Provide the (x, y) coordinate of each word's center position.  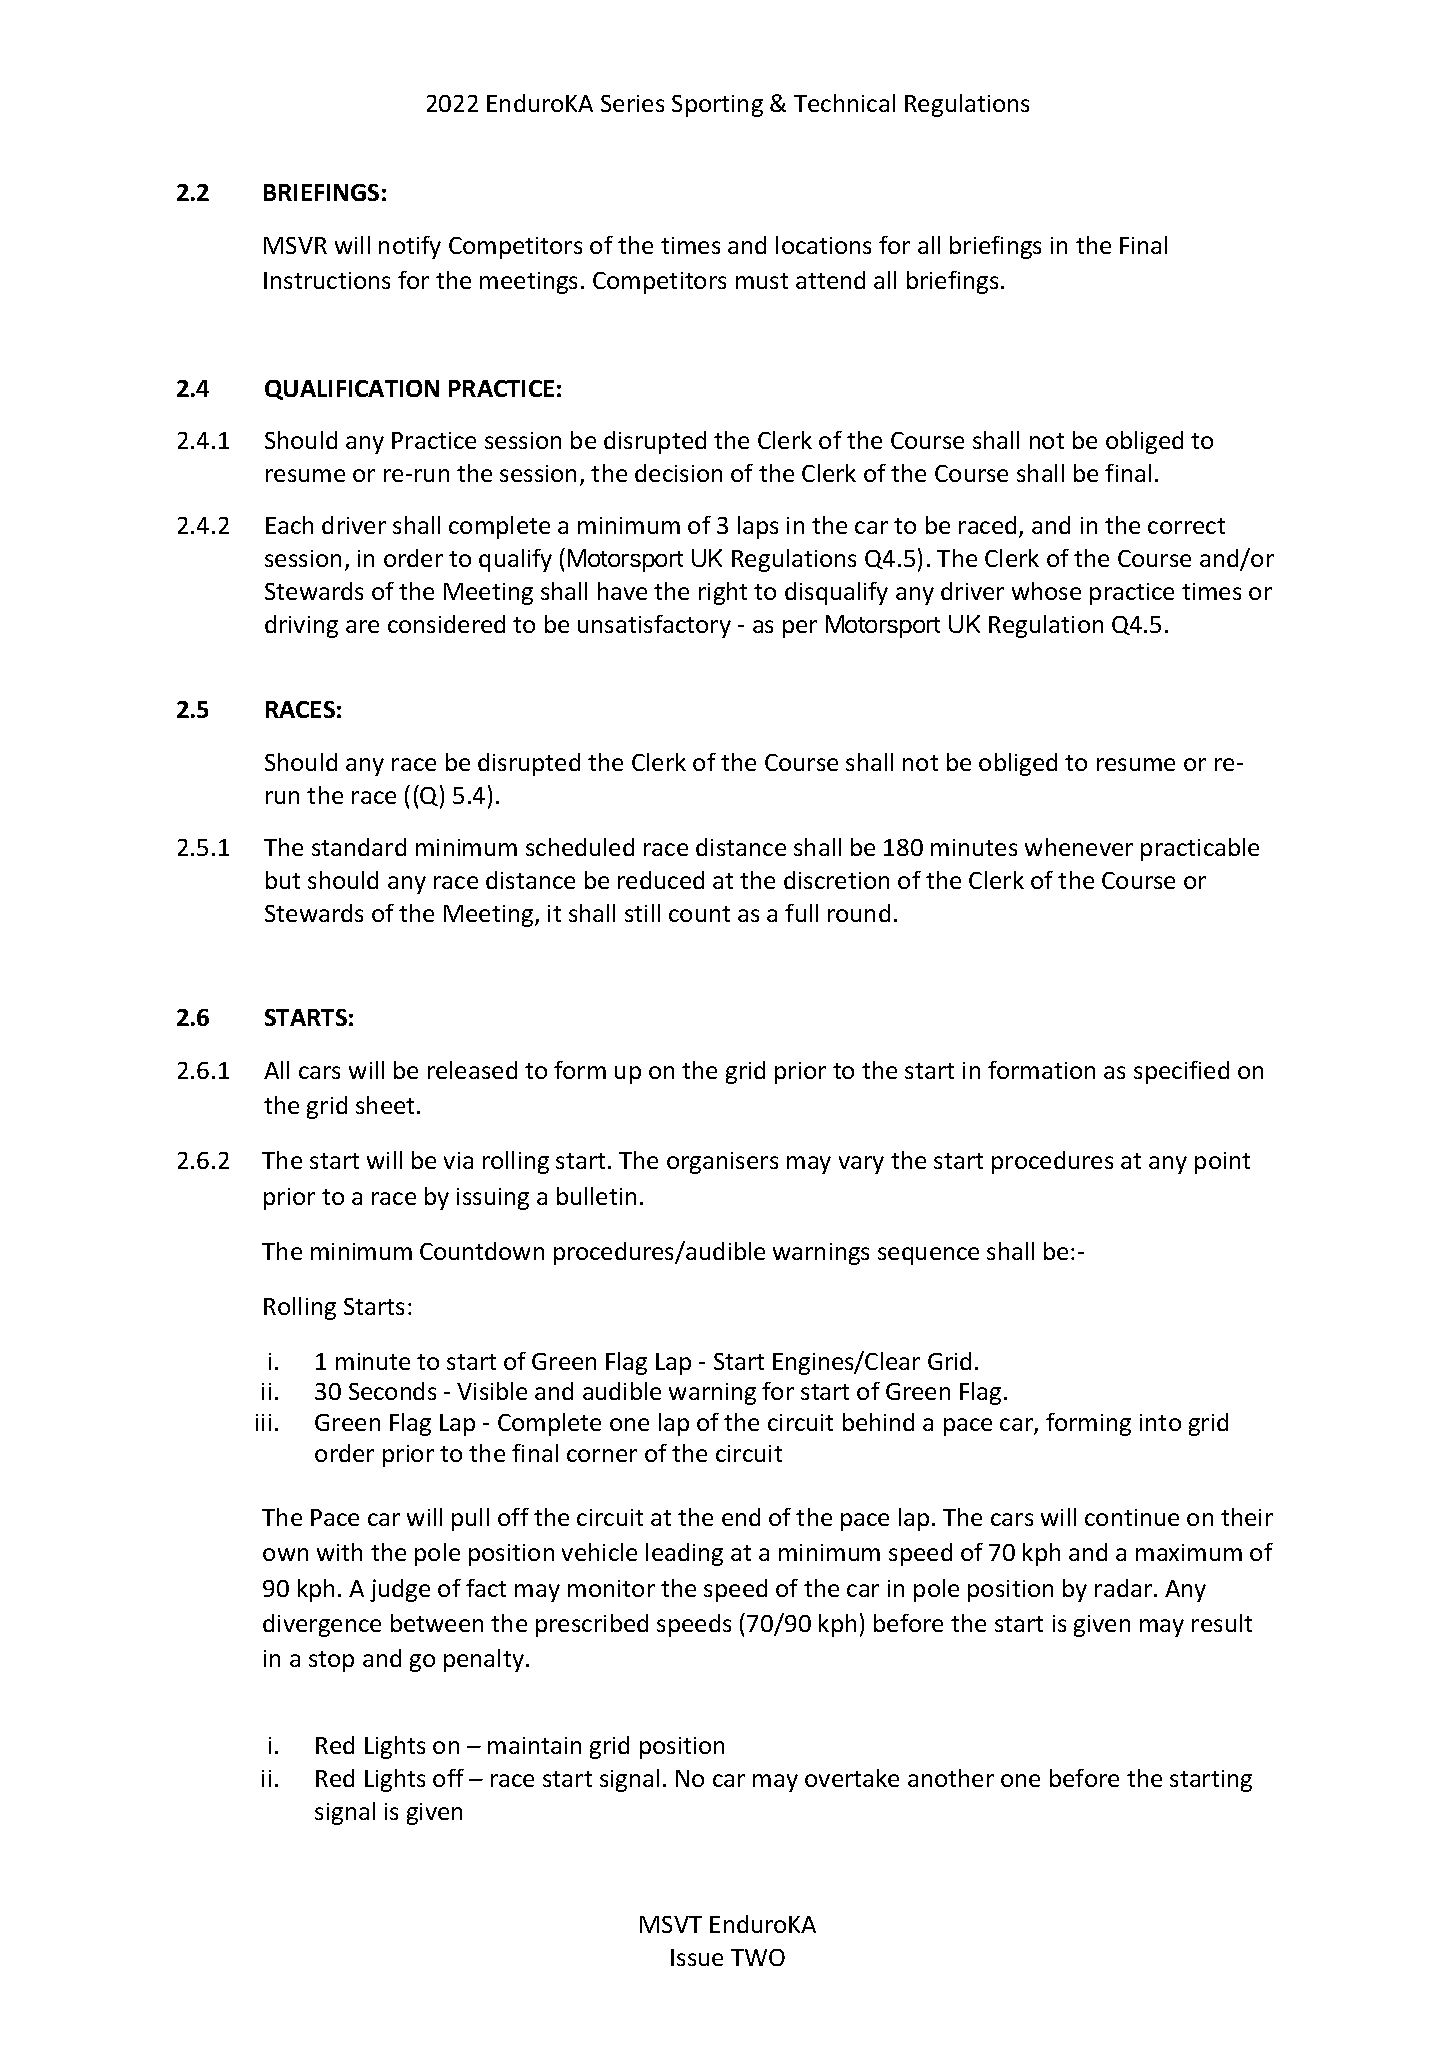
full (801, 913)
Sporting (717, 106)
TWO (758, 1957)
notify (410, 247)
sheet (385, 1105)
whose (1046, 591)
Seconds (392, 1391)
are (362, 626)
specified (1181, 1072)
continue (1132, 1517)
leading (684, 1554)
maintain (534, 1745)
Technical (844, 103)
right (723, 593)
